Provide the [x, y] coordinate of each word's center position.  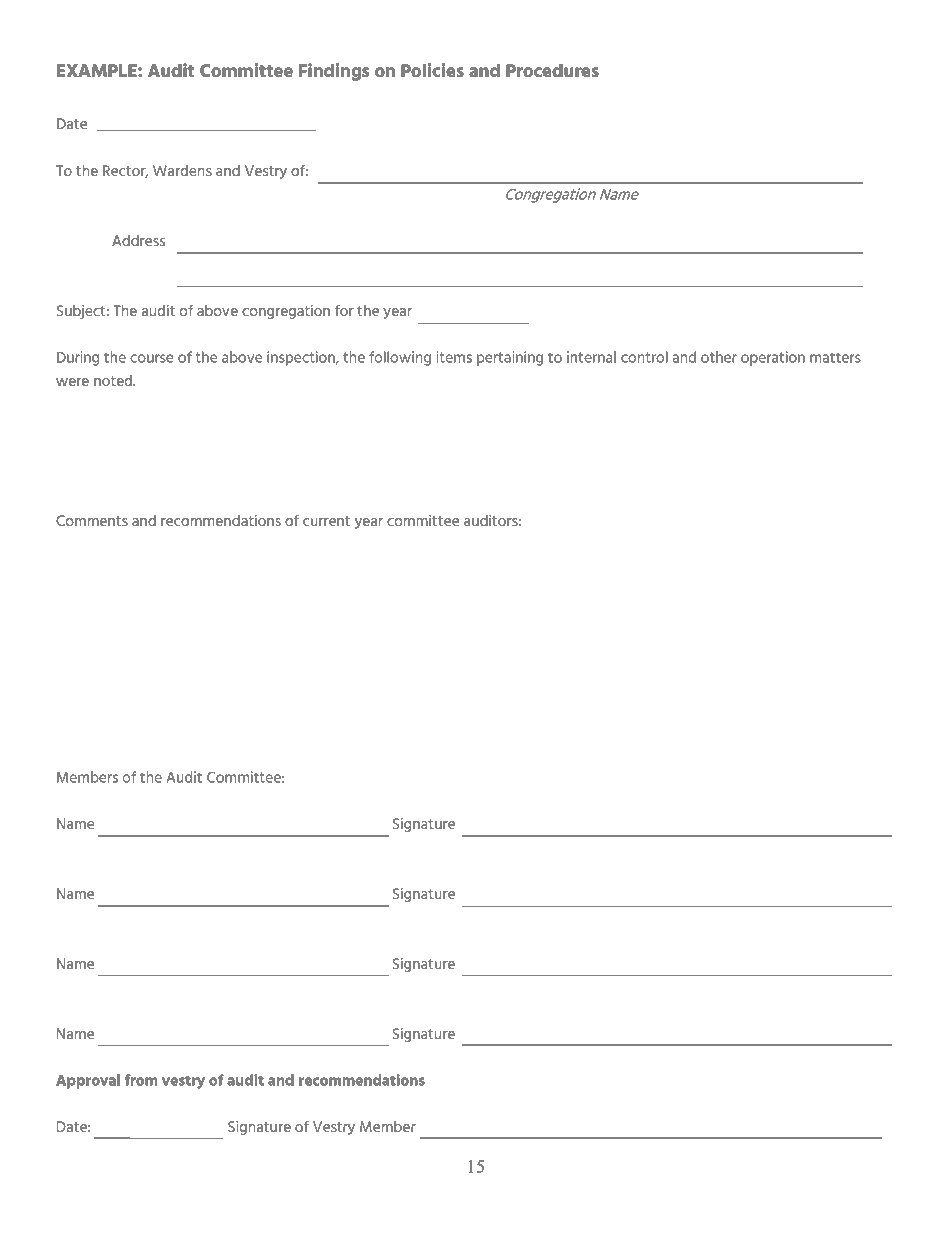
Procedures [552, 70]
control [644, 357]
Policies [432, 70]
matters [835, 357]
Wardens [182, 170]
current [326, 521]
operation [773, 358]
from [141, 1080]
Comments [92, 520]
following [400, 358]
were [72, 382]
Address [138, 240]
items [454, 357]
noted [114, 380]
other [719, 357]
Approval [88, 1081]
